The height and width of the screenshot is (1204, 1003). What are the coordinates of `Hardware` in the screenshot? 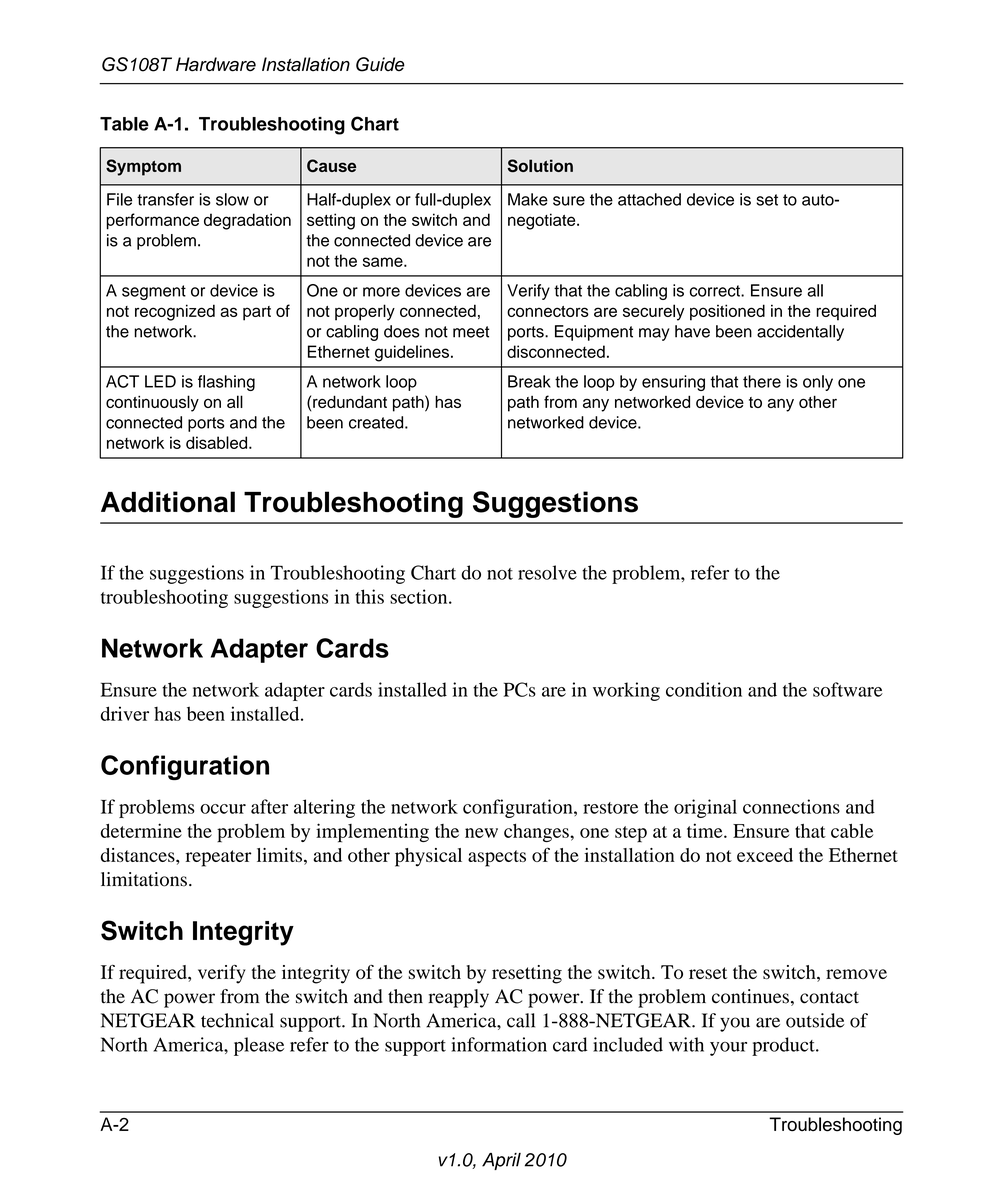 It's located at (216, 64).
